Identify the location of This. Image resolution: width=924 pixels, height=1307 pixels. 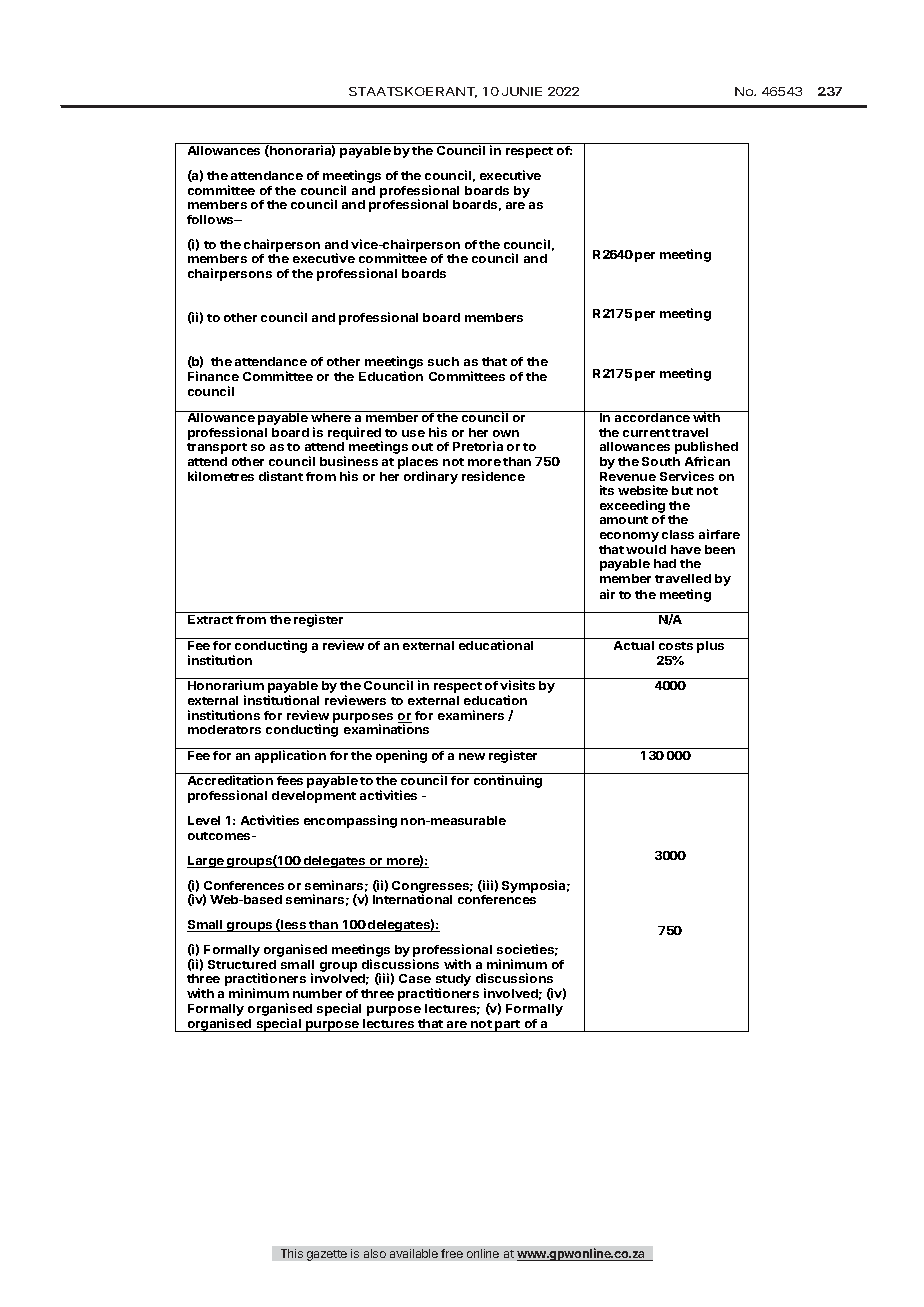
(292, 1253).
